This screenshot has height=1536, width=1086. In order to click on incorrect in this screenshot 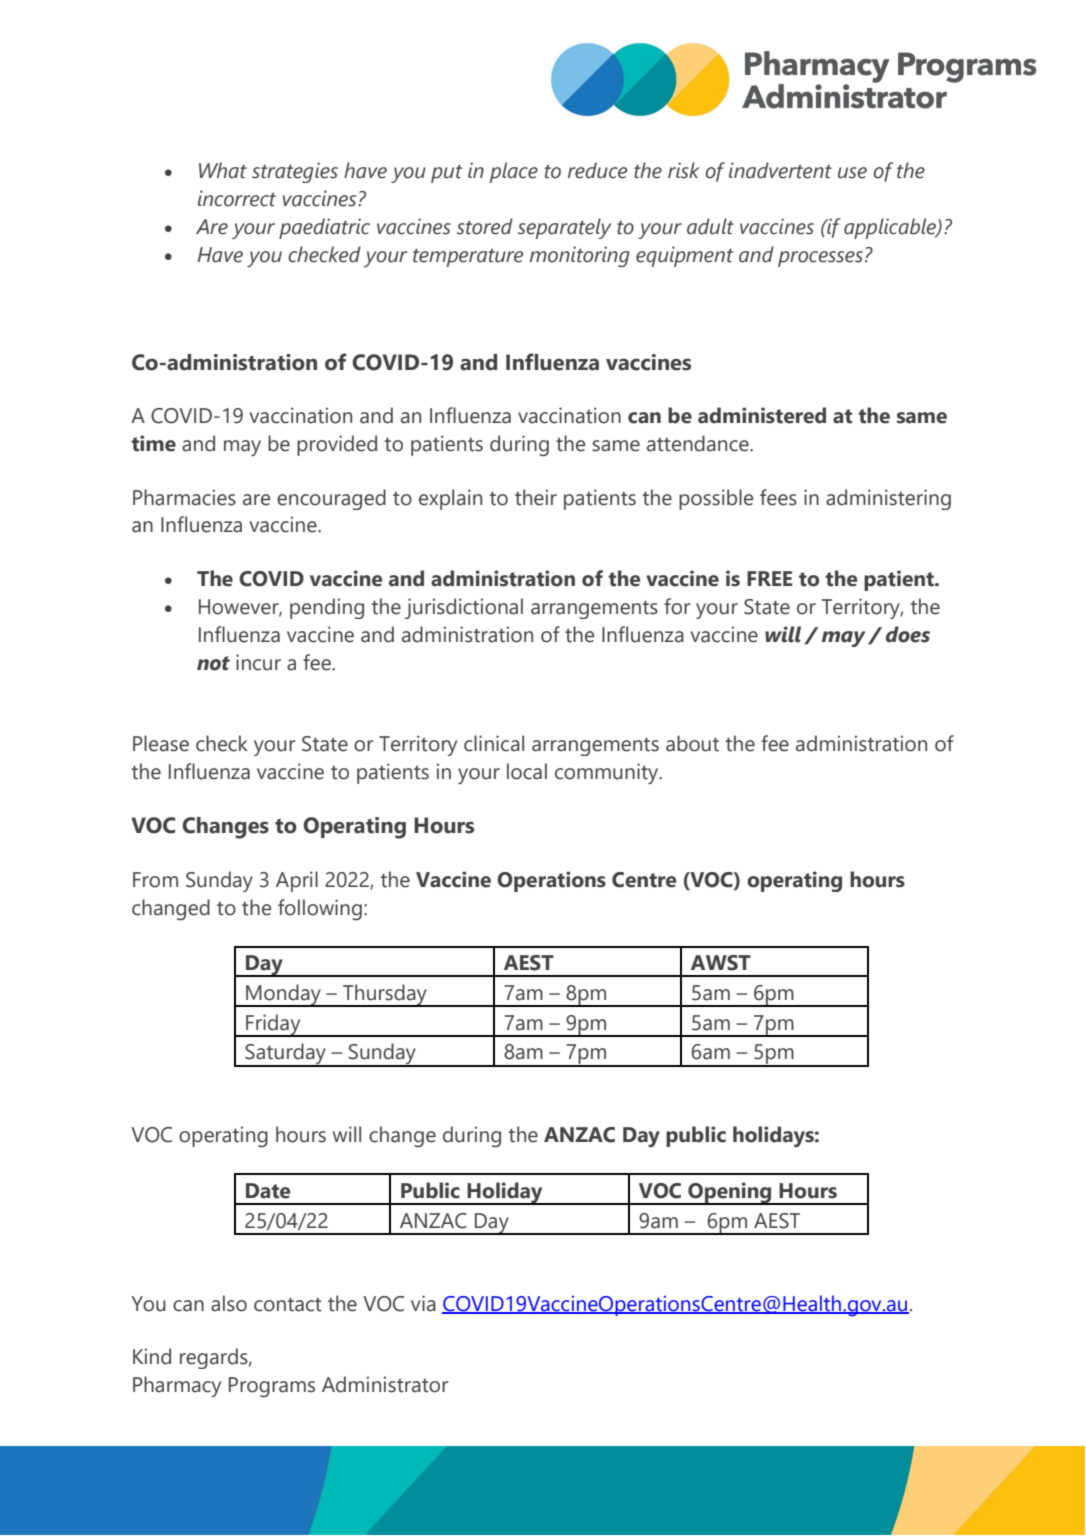, I will do `click(237, 198)`.
